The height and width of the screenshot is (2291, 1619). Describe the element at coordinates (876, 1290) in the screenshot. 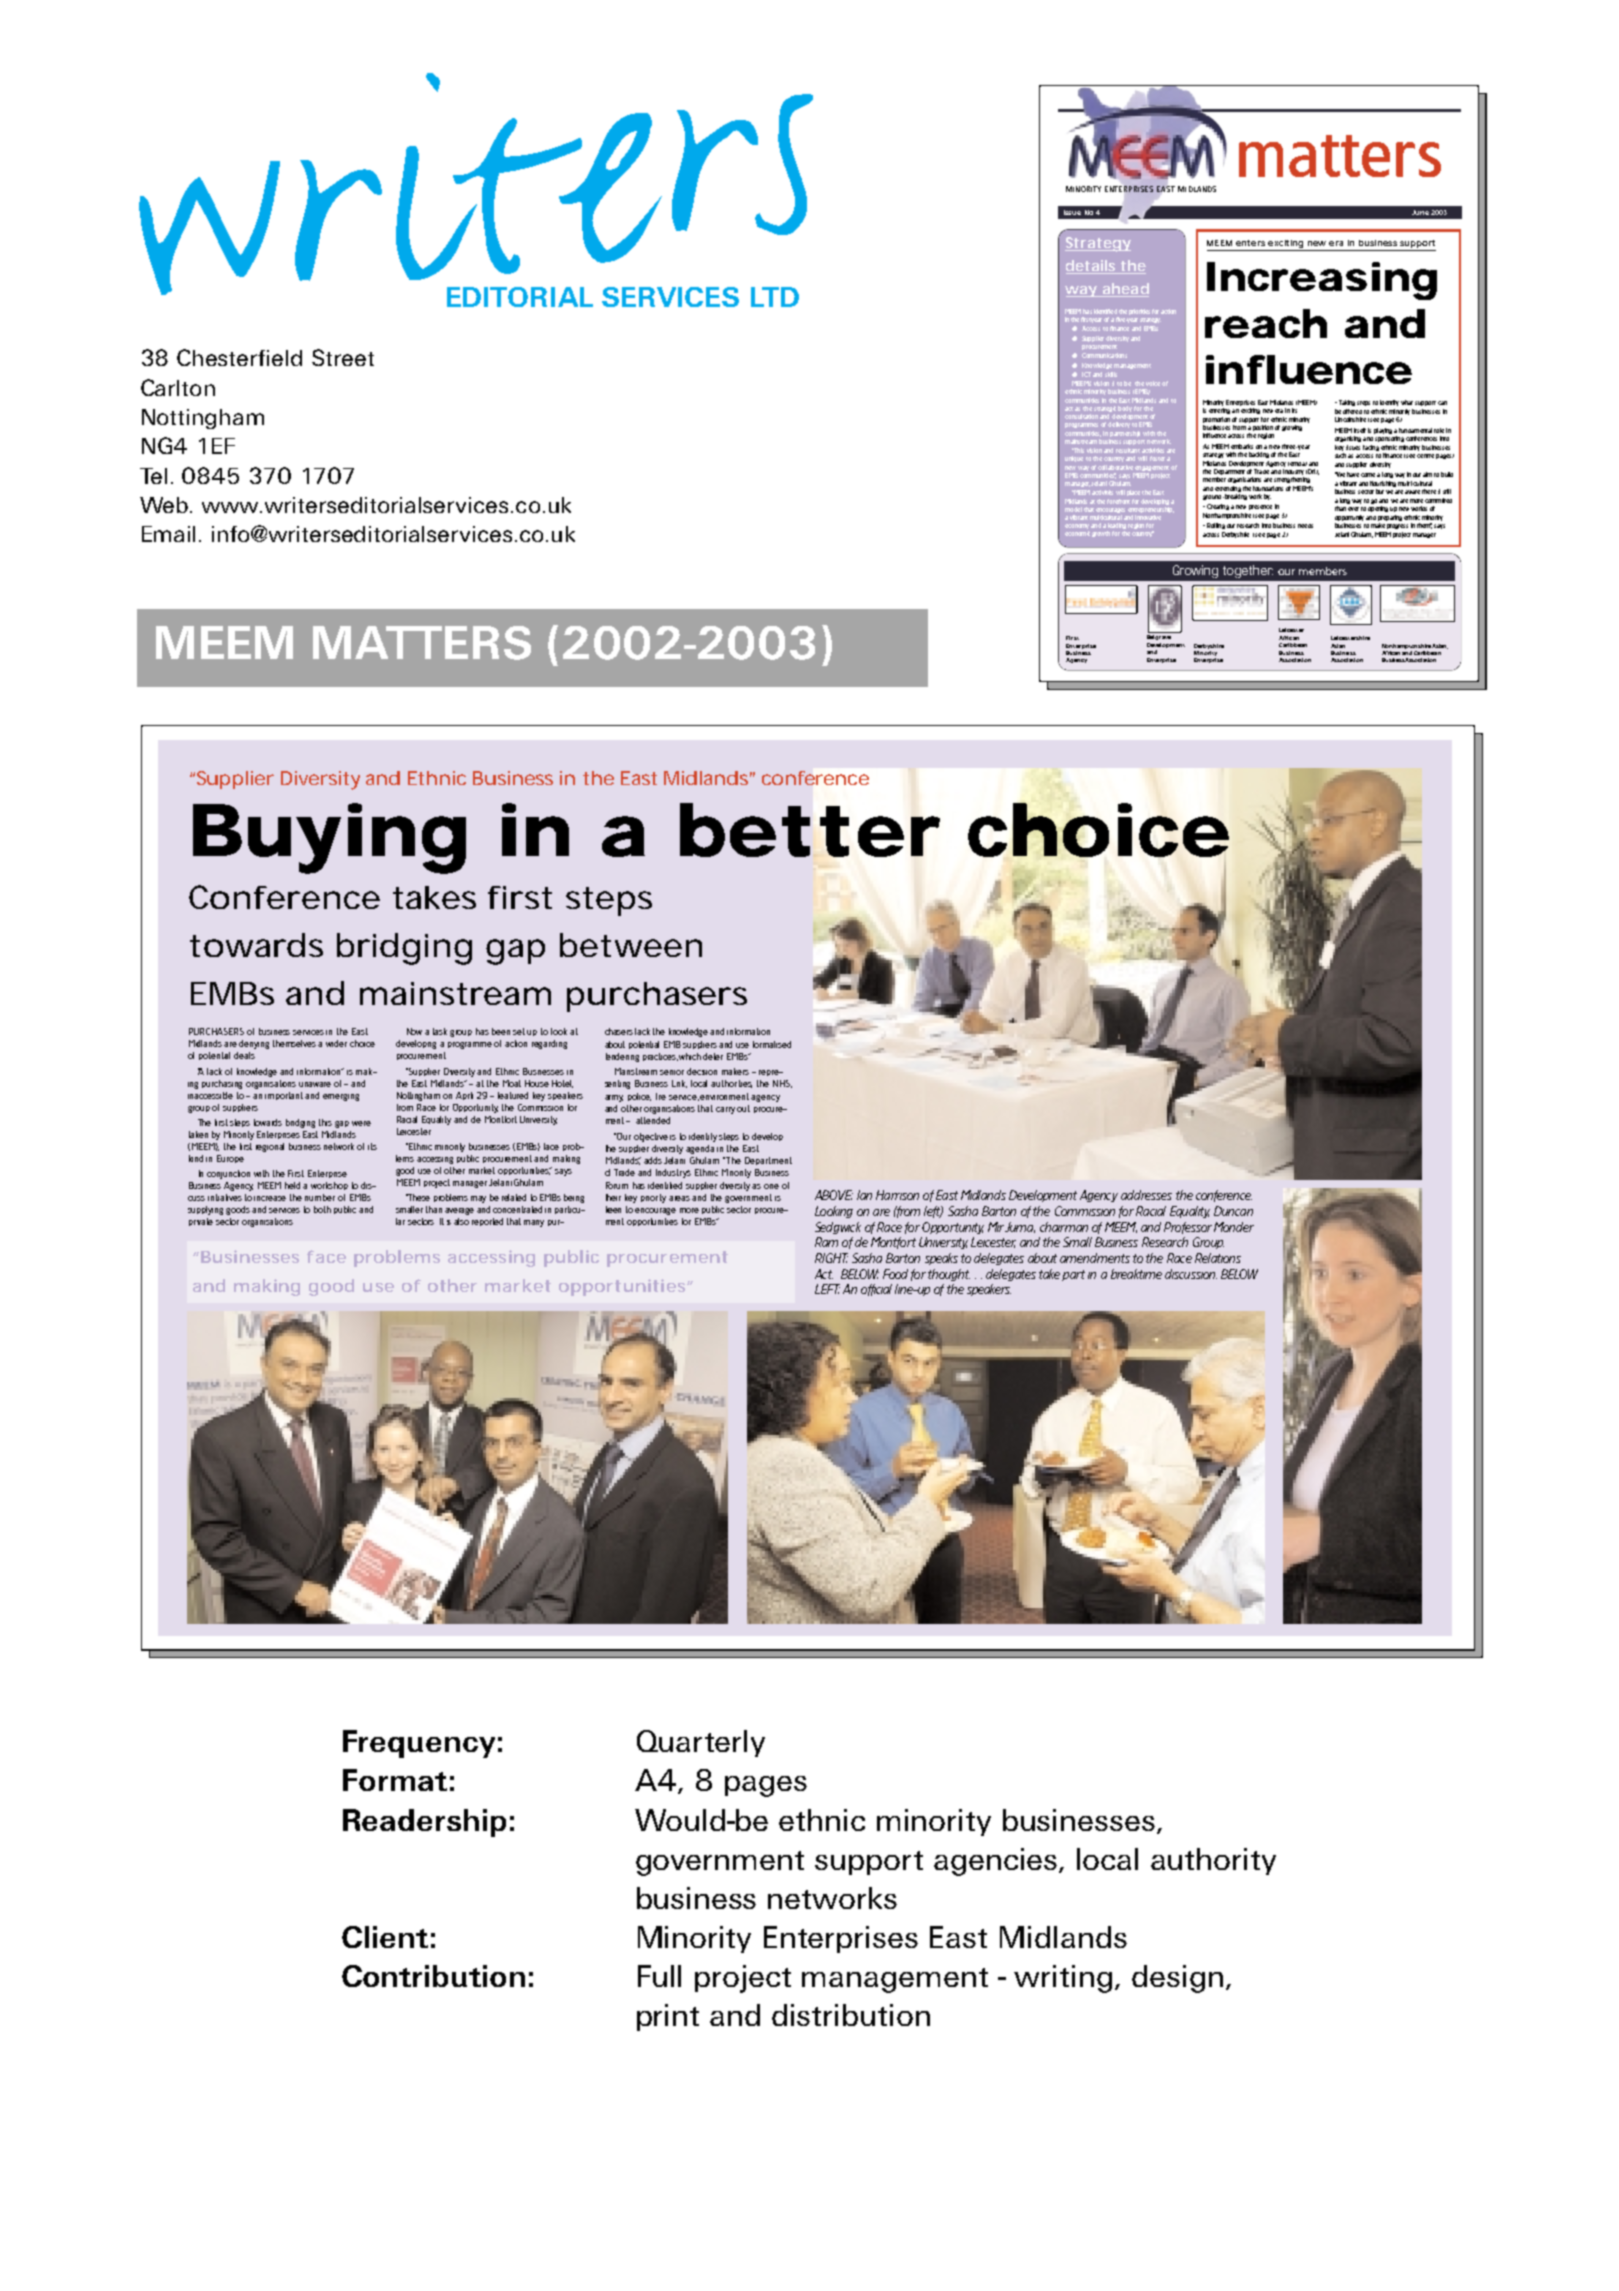

I see `official` at that location.
